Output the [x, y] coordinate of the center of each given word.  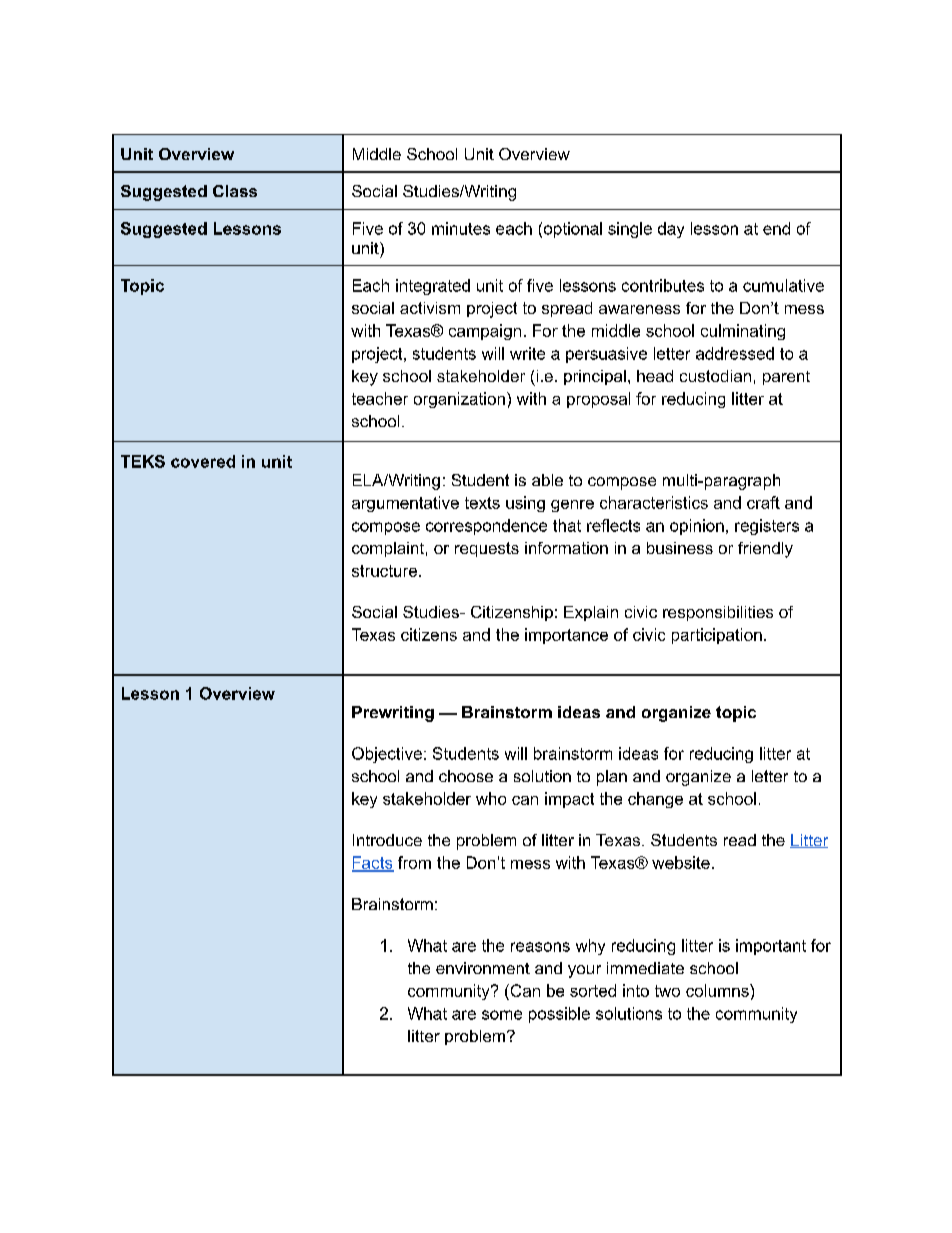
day [671, 230]
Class [235, 191]
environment [483, 968]
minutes [461, 228]
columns [718, 990]
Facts [373, 864]
